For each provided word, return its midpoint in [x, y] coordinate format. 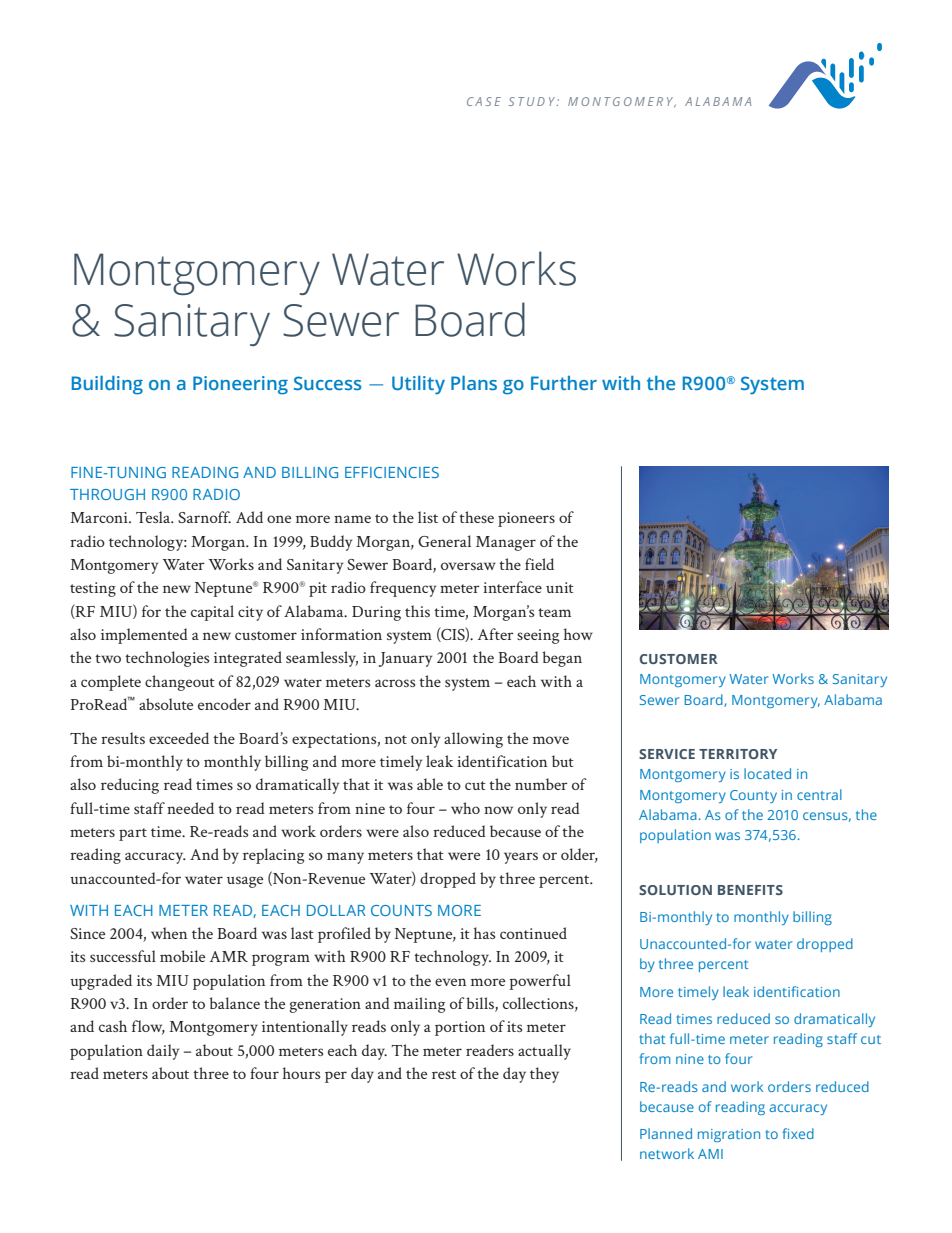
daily [163, 1052]
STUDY [533, 101]
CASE [484, 101]
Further [564, 383]
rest [444, 1074]
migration [729, 1135]
